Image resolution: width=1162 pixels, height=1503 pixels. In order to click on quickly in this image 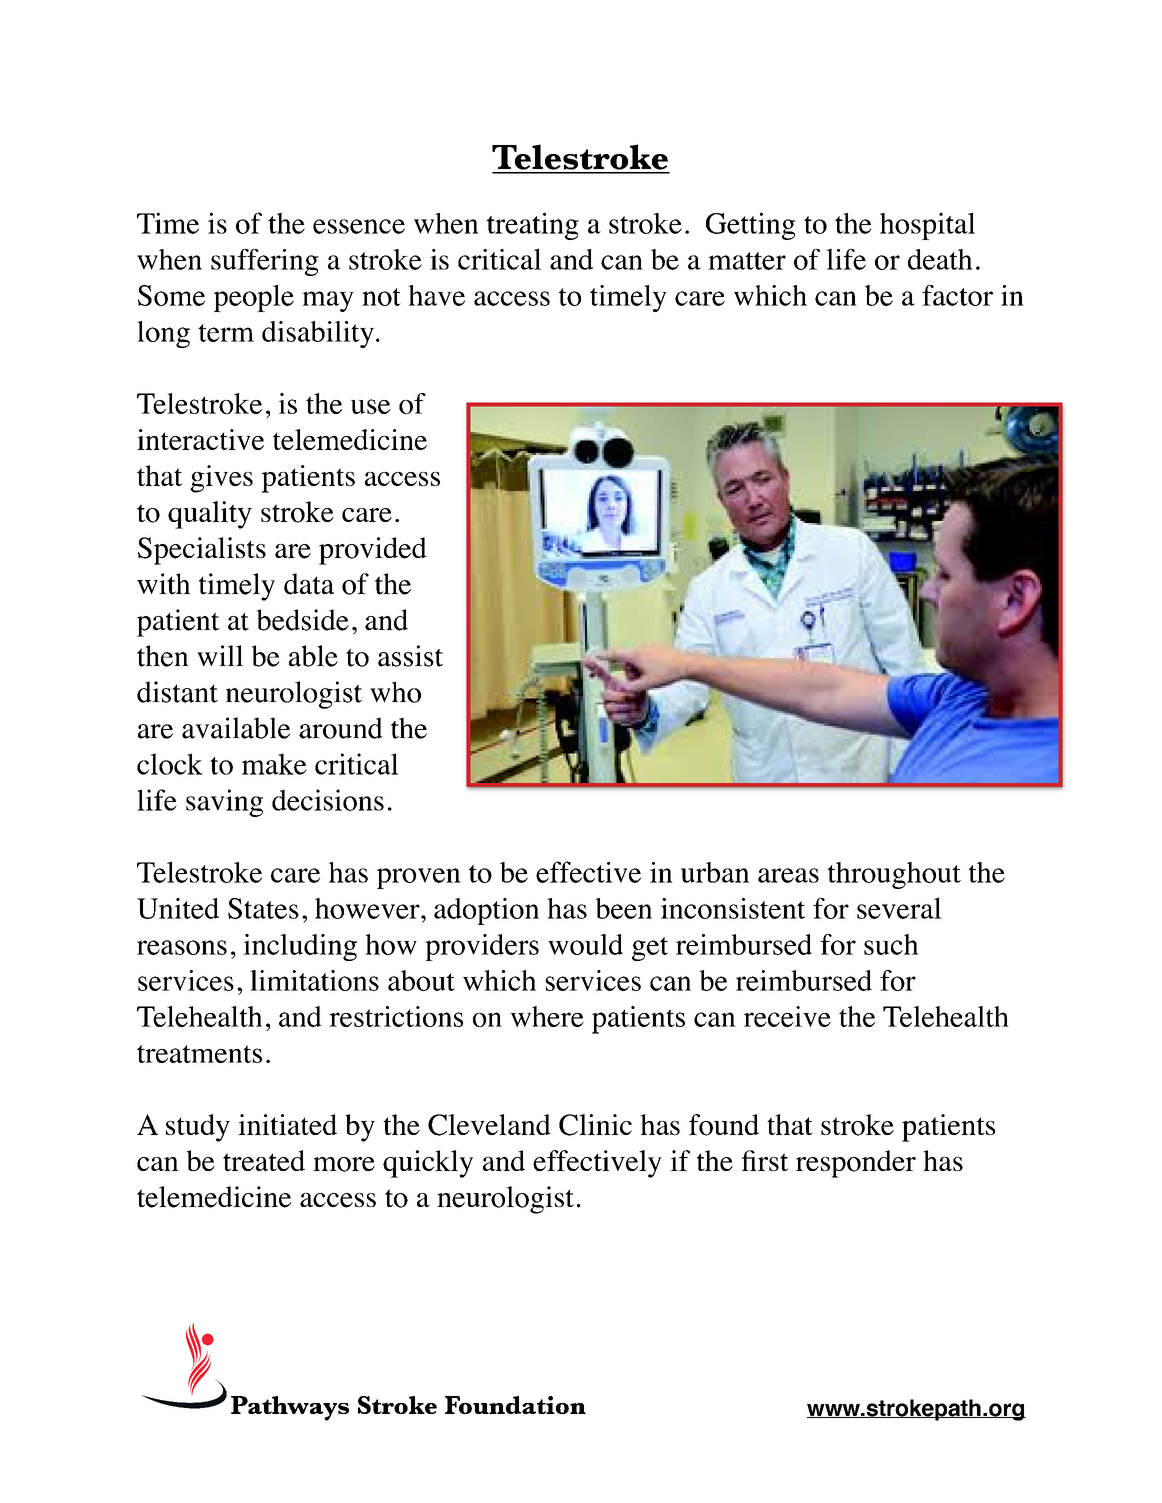, I will do `click(428, 1164)`.
